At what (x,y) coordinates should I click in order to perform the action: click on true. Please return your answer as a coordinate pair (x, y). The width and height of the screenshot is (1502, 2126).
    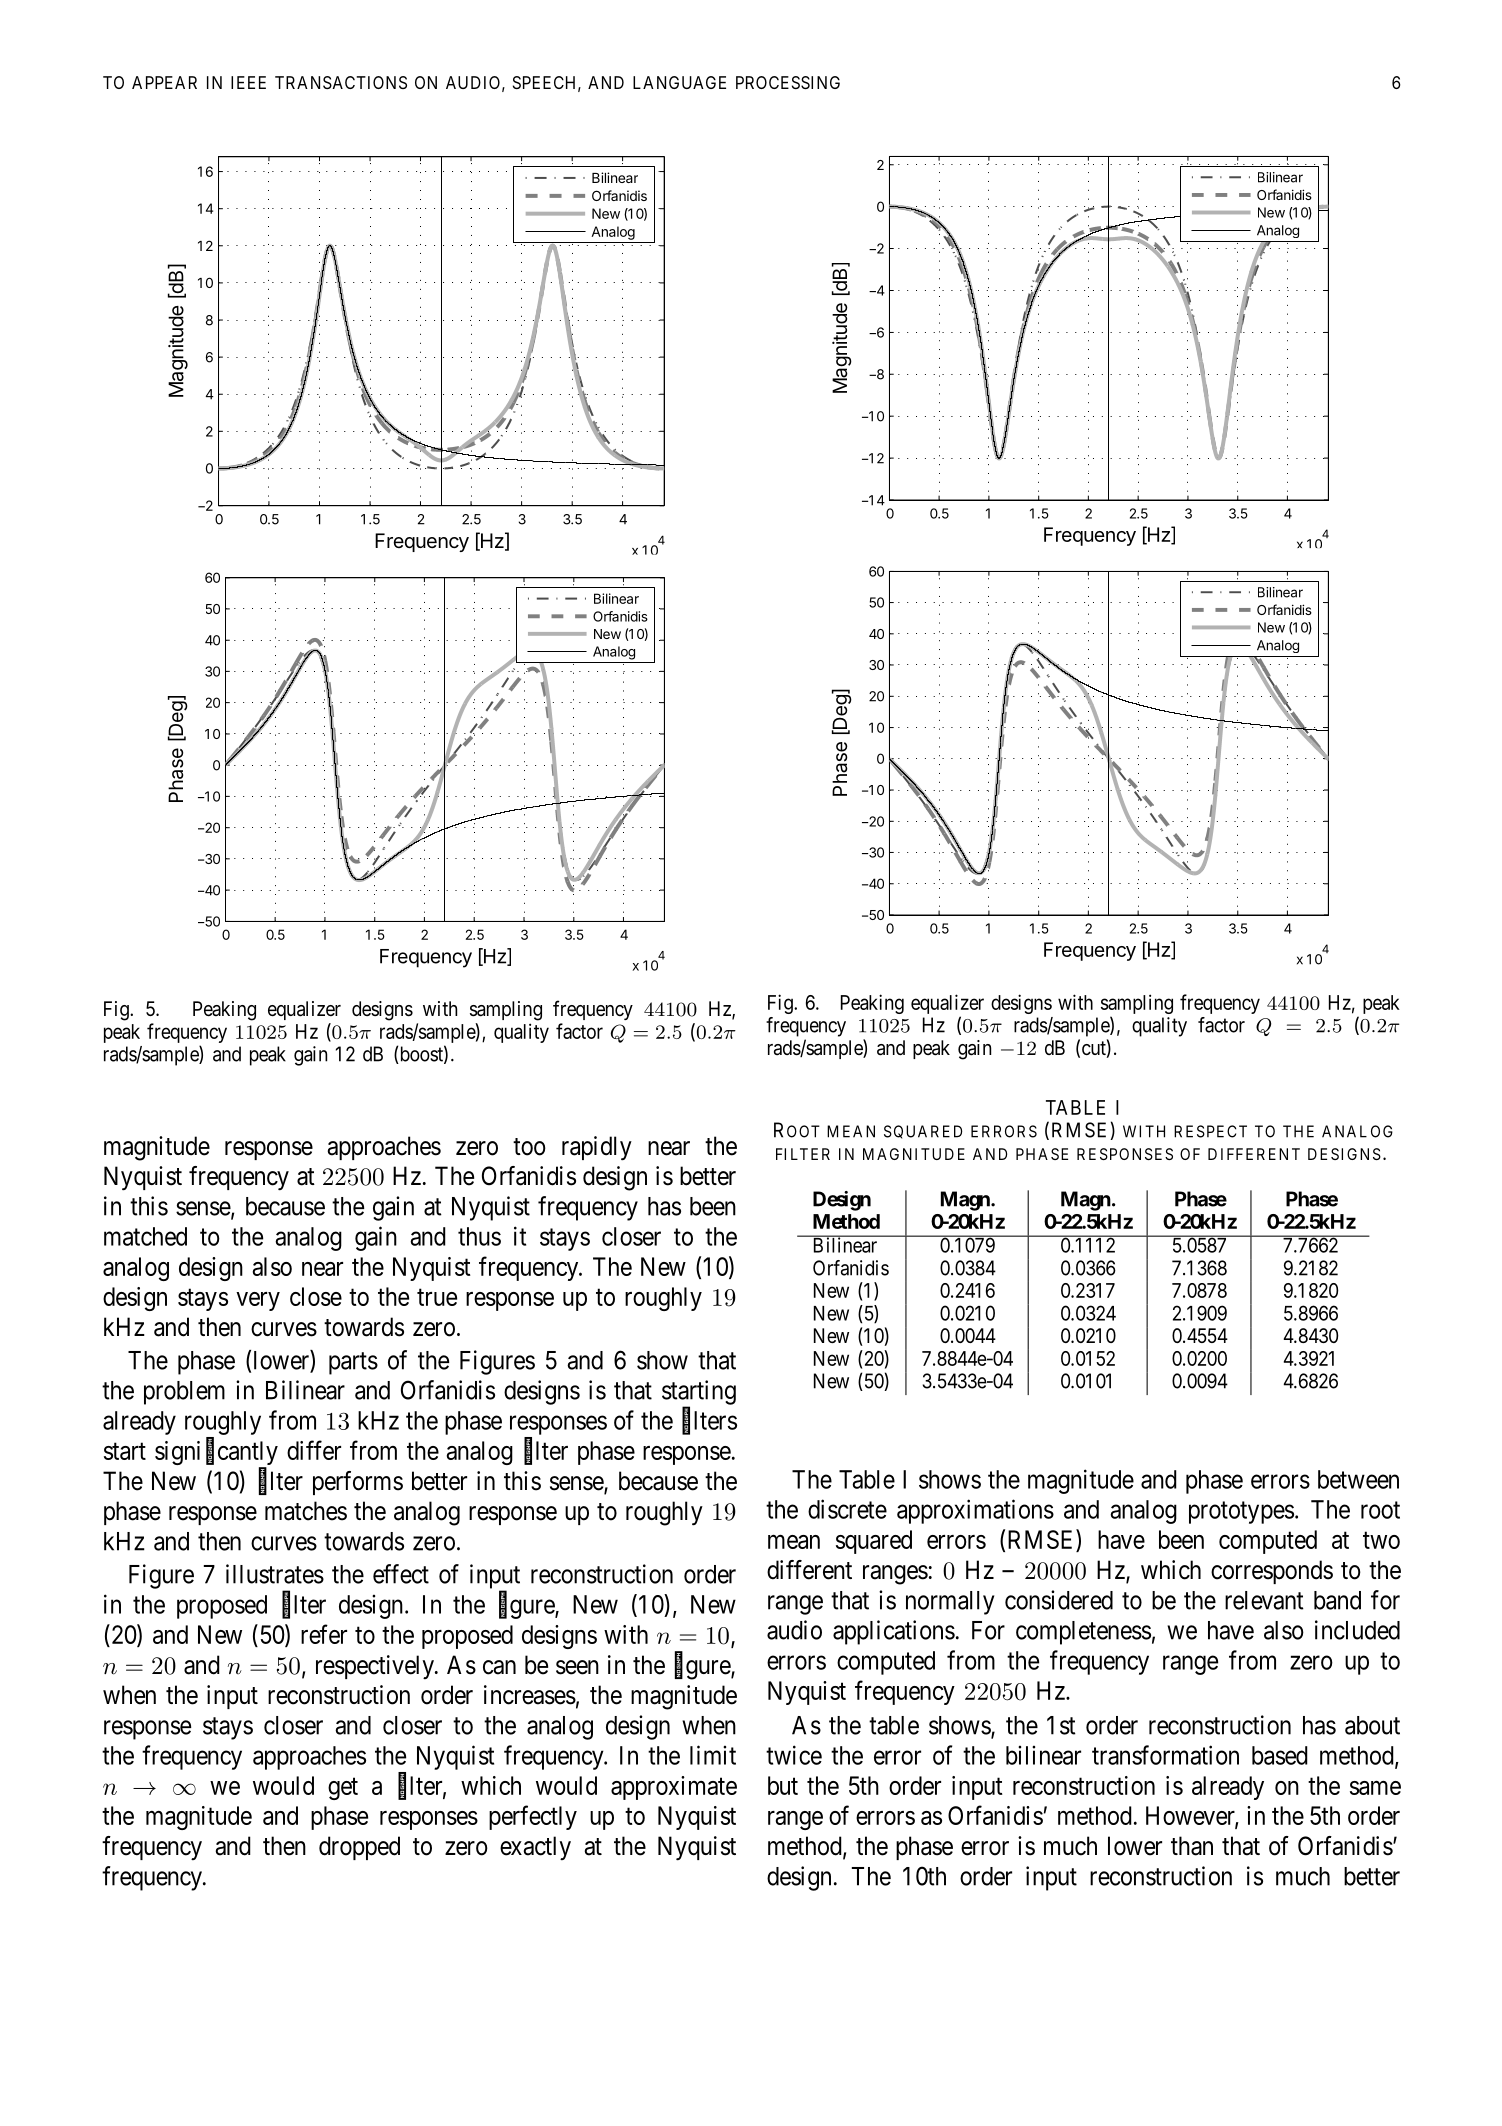
    Looking at the image, I should click on (437, 1297).
